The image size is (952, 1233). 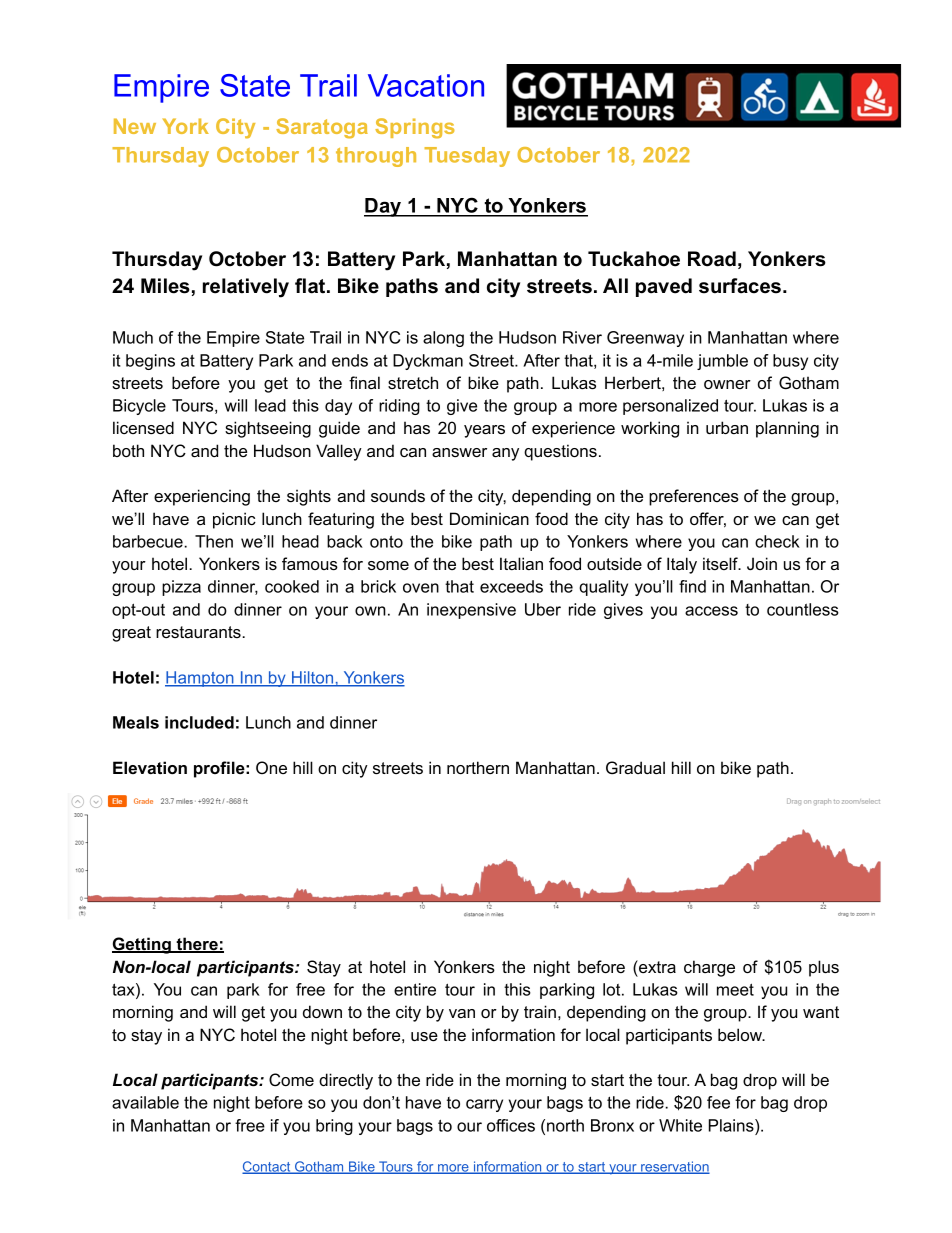 I want to click on Tuesday, so click(x=467, y=157).
